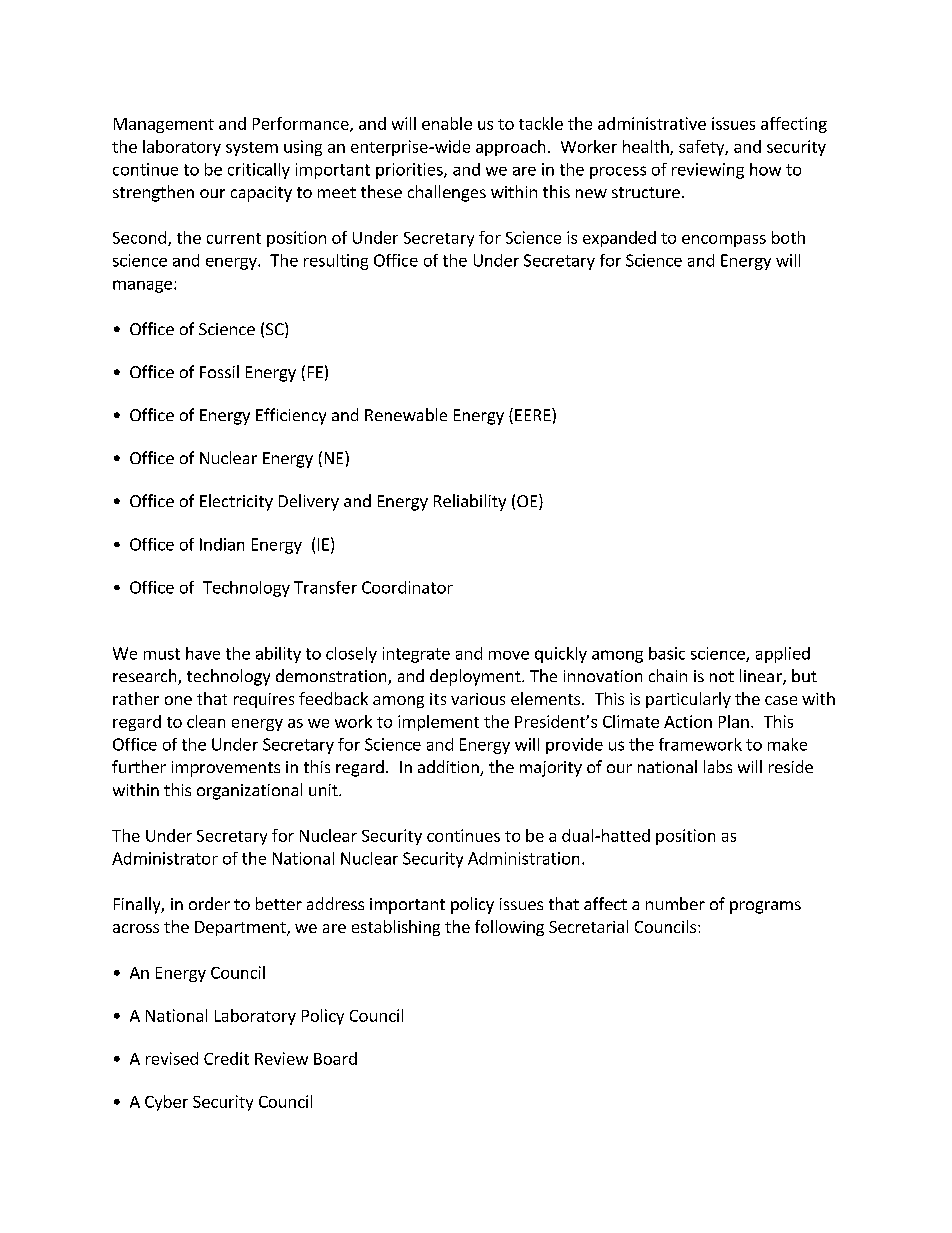  What do you see at coordinates (667, 653) in the page?
I see `basic` at bounding box center [667, 653].
